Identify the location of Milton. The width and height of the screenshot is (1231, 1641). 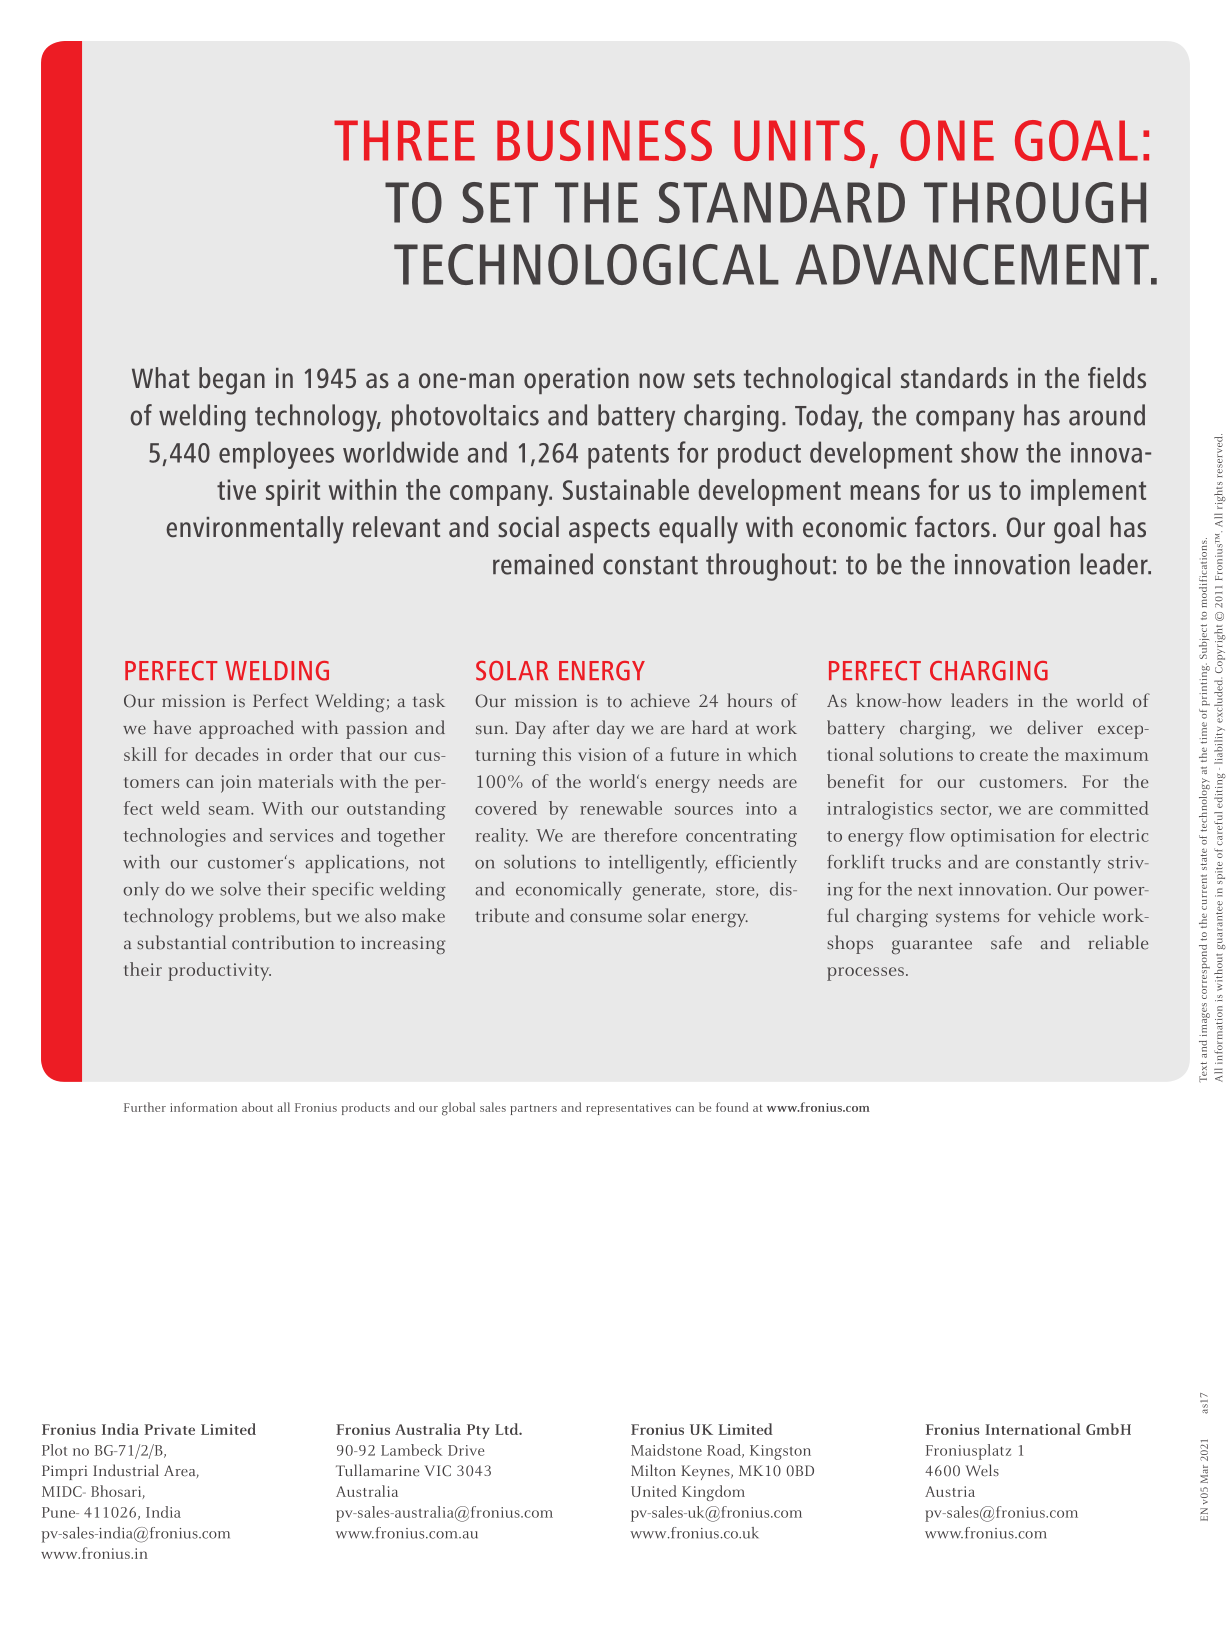
(653, 1470).
